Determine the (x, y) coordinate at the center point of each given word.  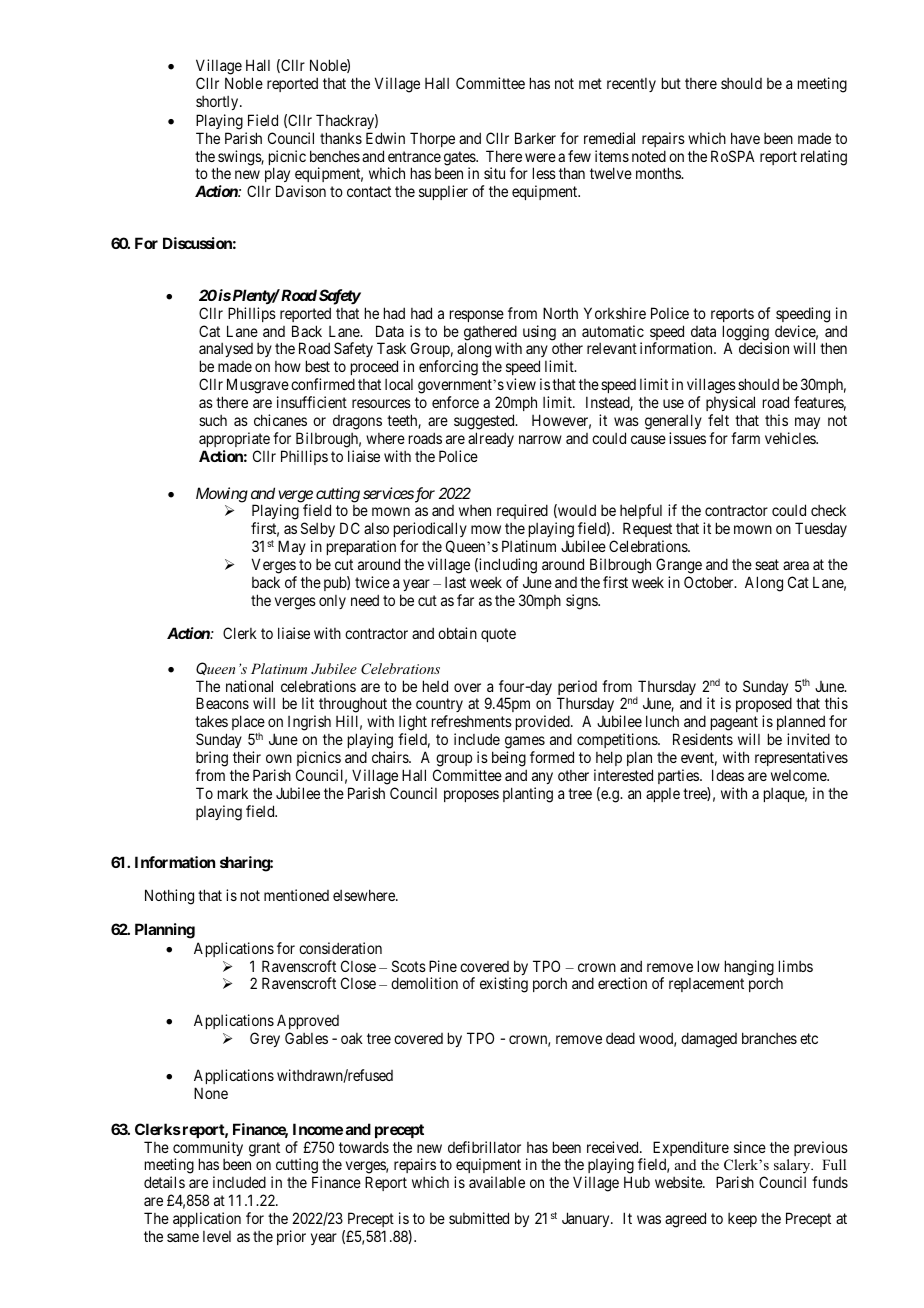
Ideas (728, 775)
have (745, 138)
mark (233, 793)
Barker (535, 138)
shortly (218, 103)
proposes (471, 796)
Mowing (222, 495)
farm (745, 438)
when (475, 510)
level (217, 1236)
